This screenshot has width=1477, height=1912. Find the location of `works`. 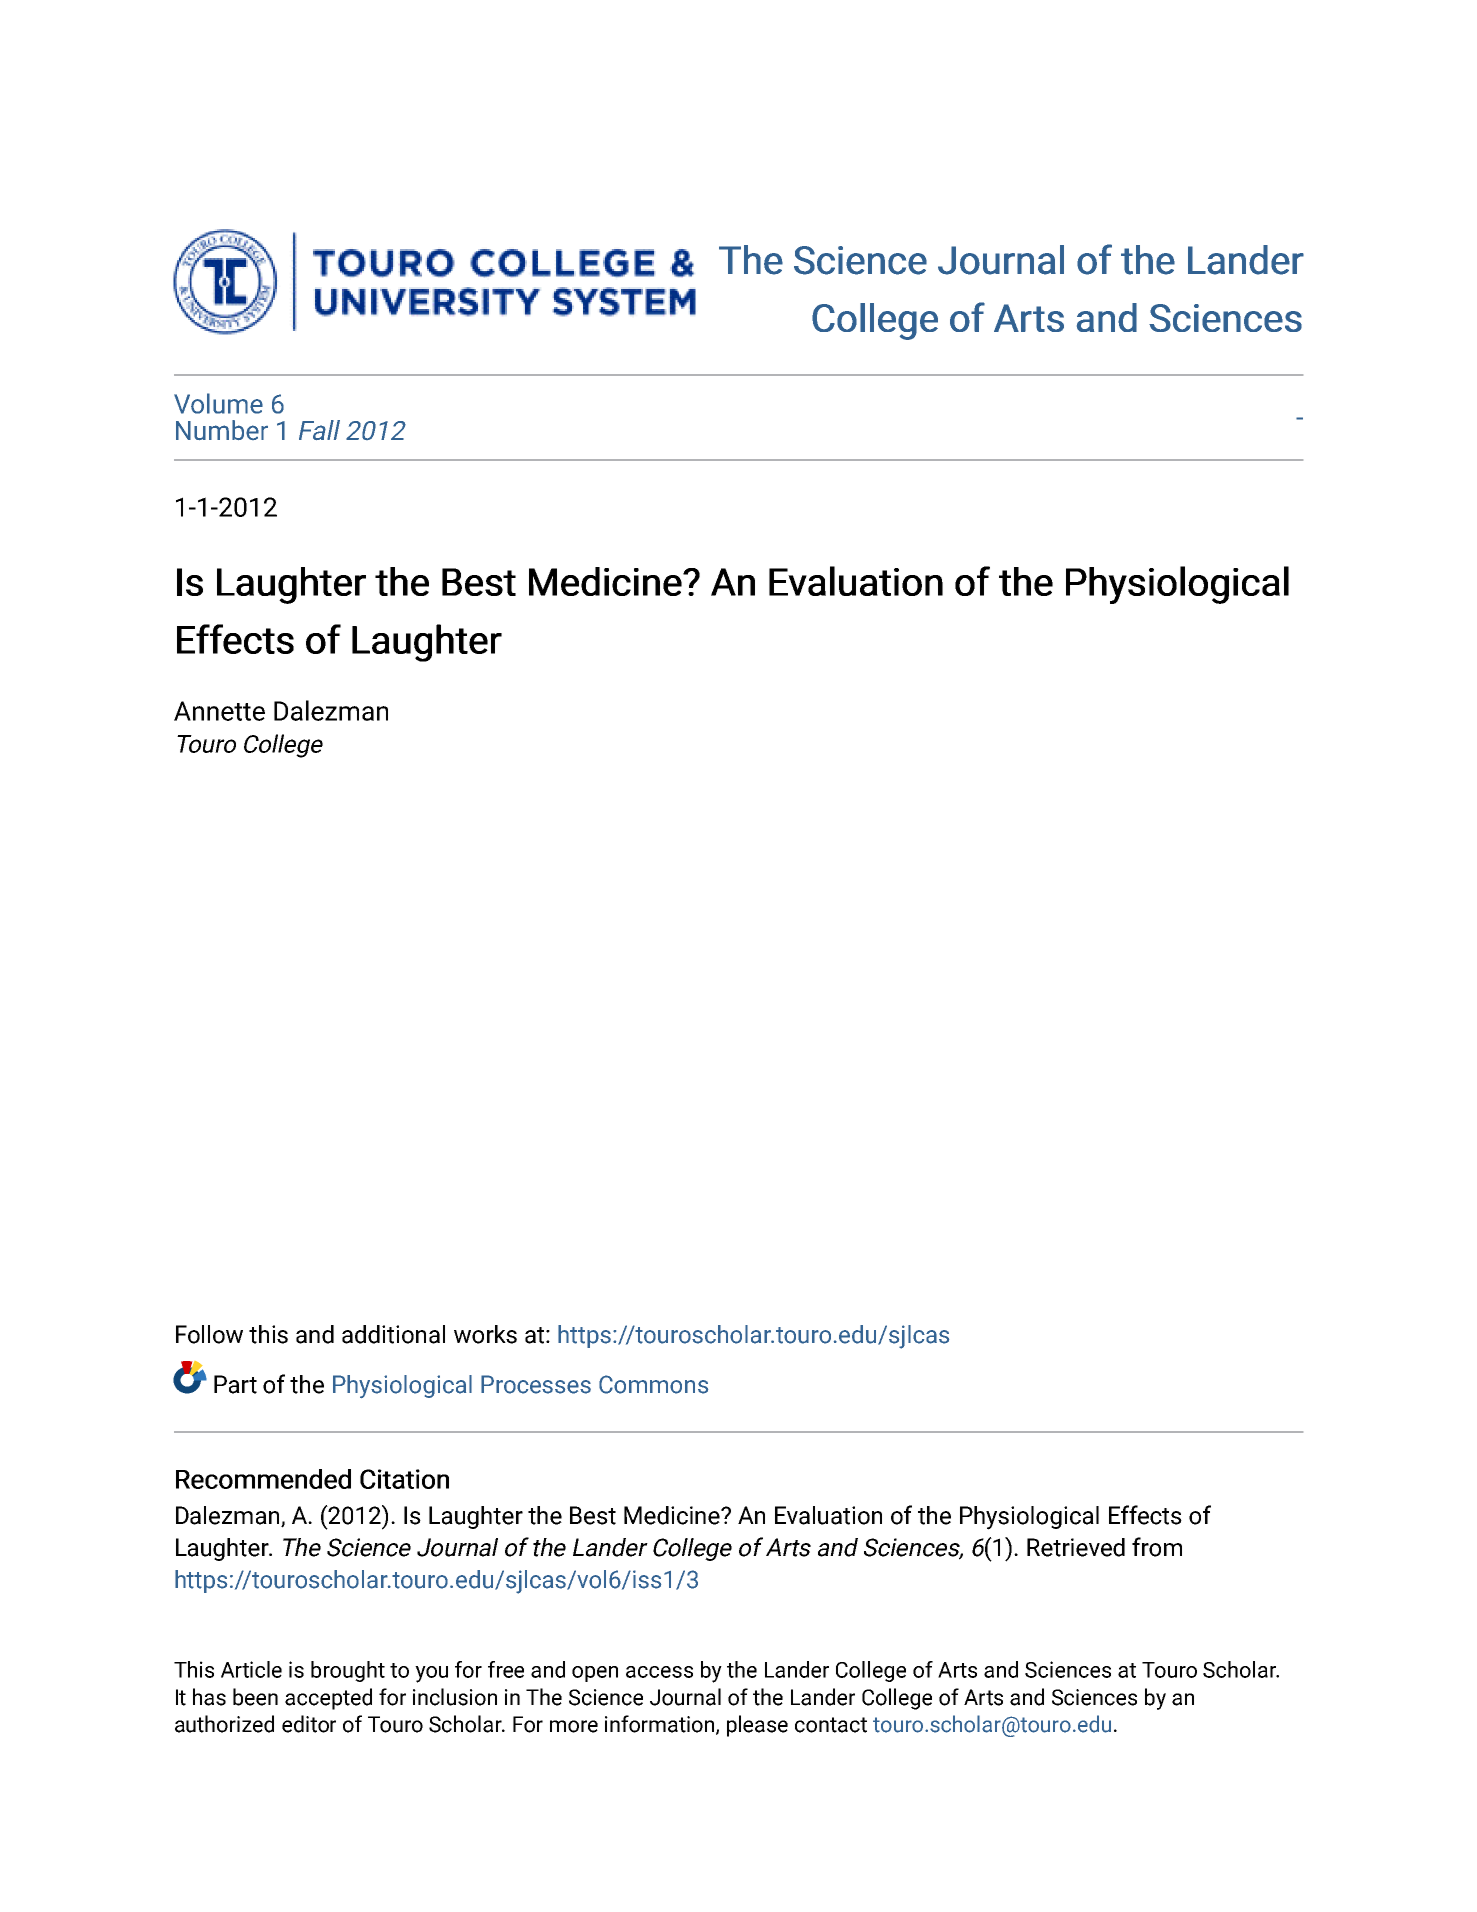

works is located at coordinates (485, 1334).
